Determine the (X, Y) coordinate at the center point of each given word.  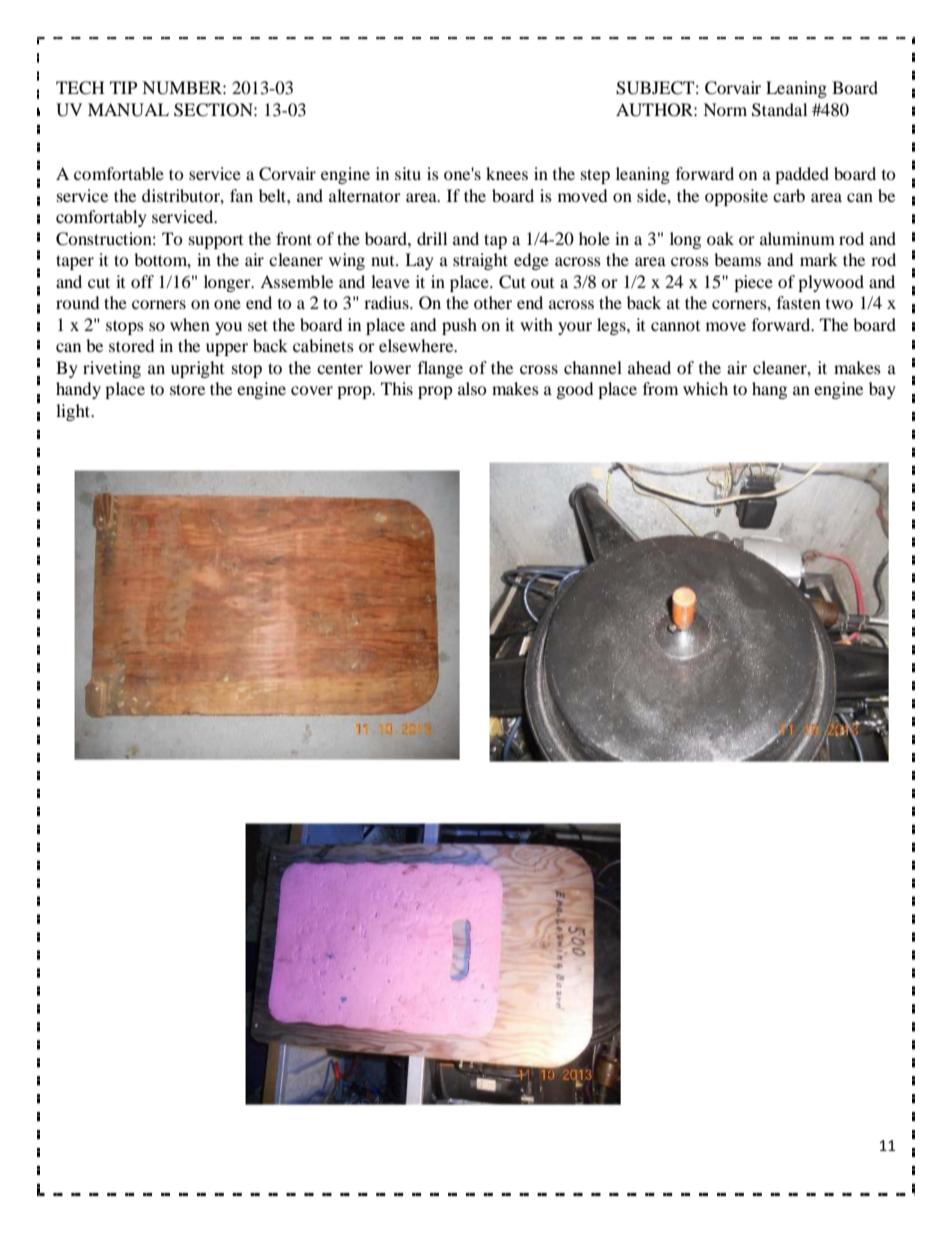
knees (507, 173)
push (459, 326)
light (74, 412)
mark (819, 259)
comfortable (119, 173)
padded (802, 175)
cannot (675, 325)
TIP (123, 87)
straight (480, 261)
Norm (725, 109)
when (190, 324)
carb (789, 195)
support (216, 241)
